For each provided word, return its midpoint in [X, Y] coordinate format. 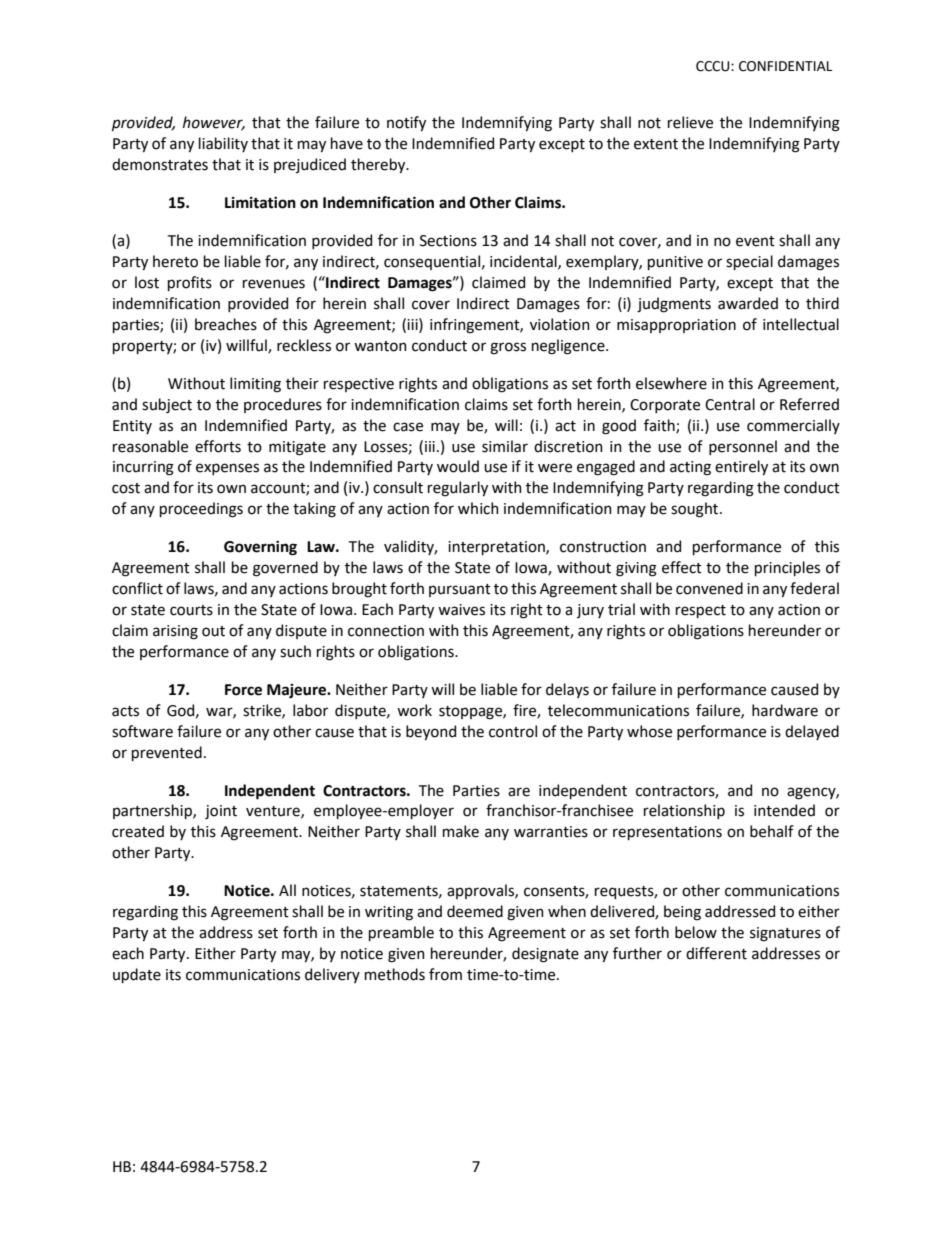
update [137, 975]
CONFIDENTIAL [785, 66]
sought [696, 510]
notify [406, 123]
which [478, 508]
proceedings [201, 510]
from [445, 974]
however [214, 123]
